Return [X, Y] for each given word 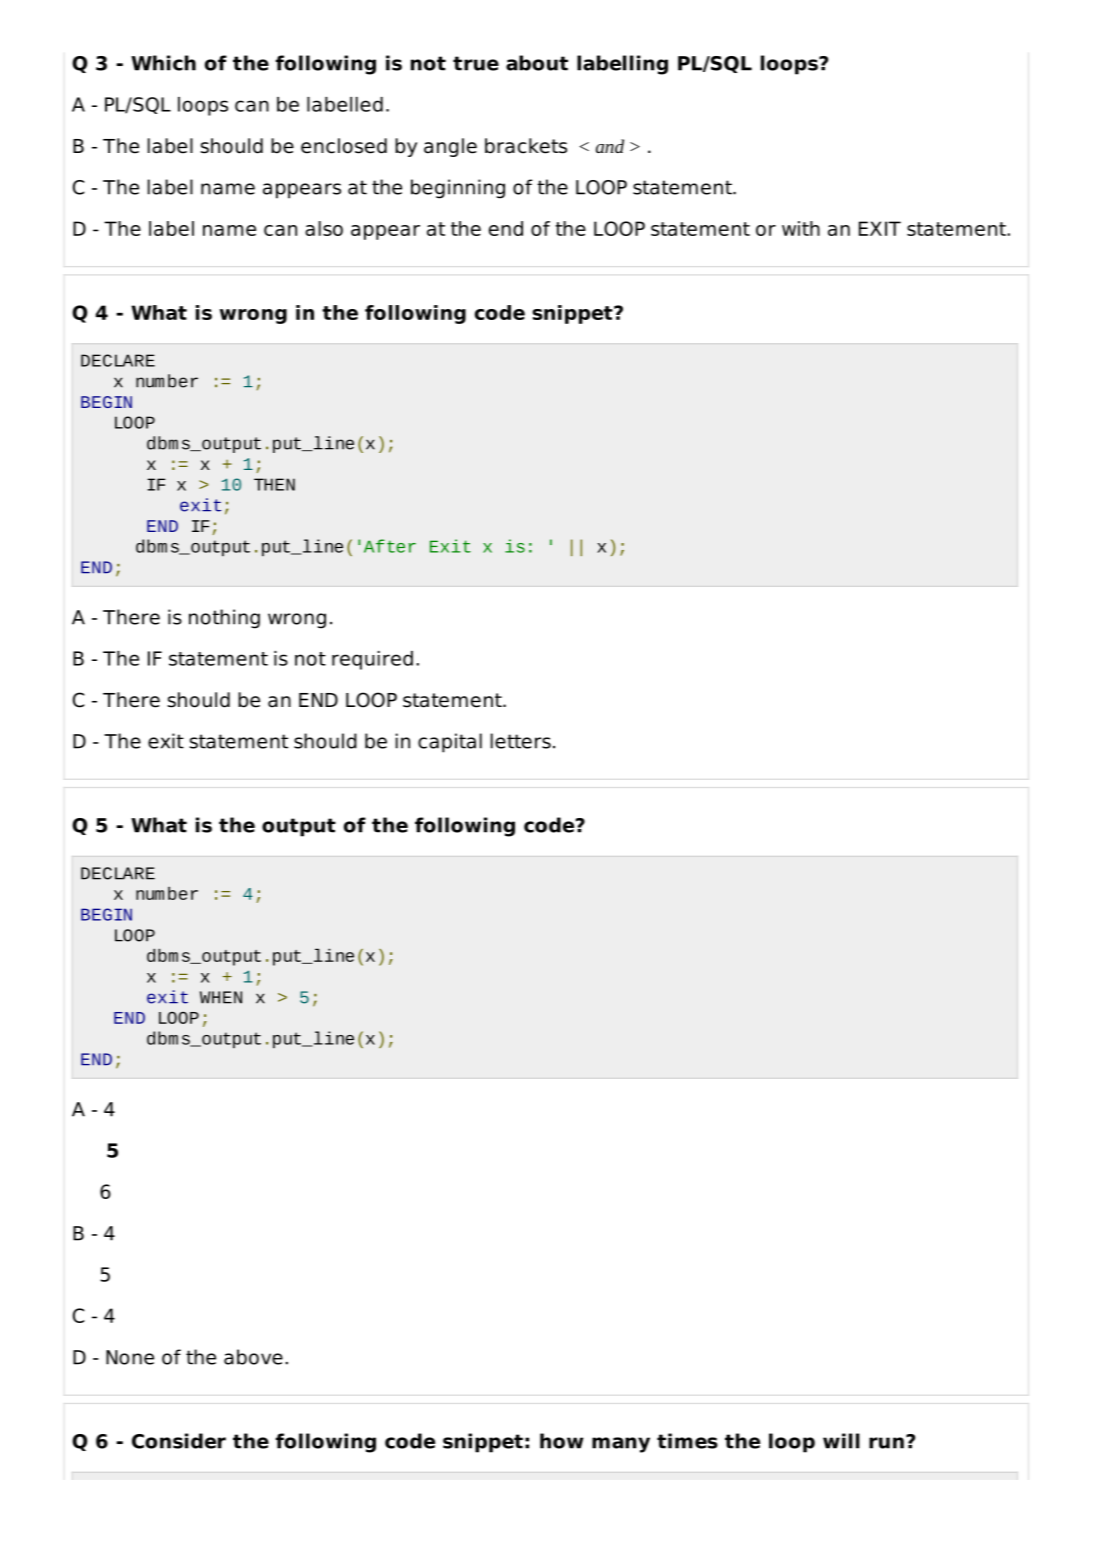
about [537, 63]
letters [521, 741]
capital [450, 743]
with [801, 228]
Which [163, 63]
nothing [224, 619]
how [561, 1441]
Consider [179, 1441]
